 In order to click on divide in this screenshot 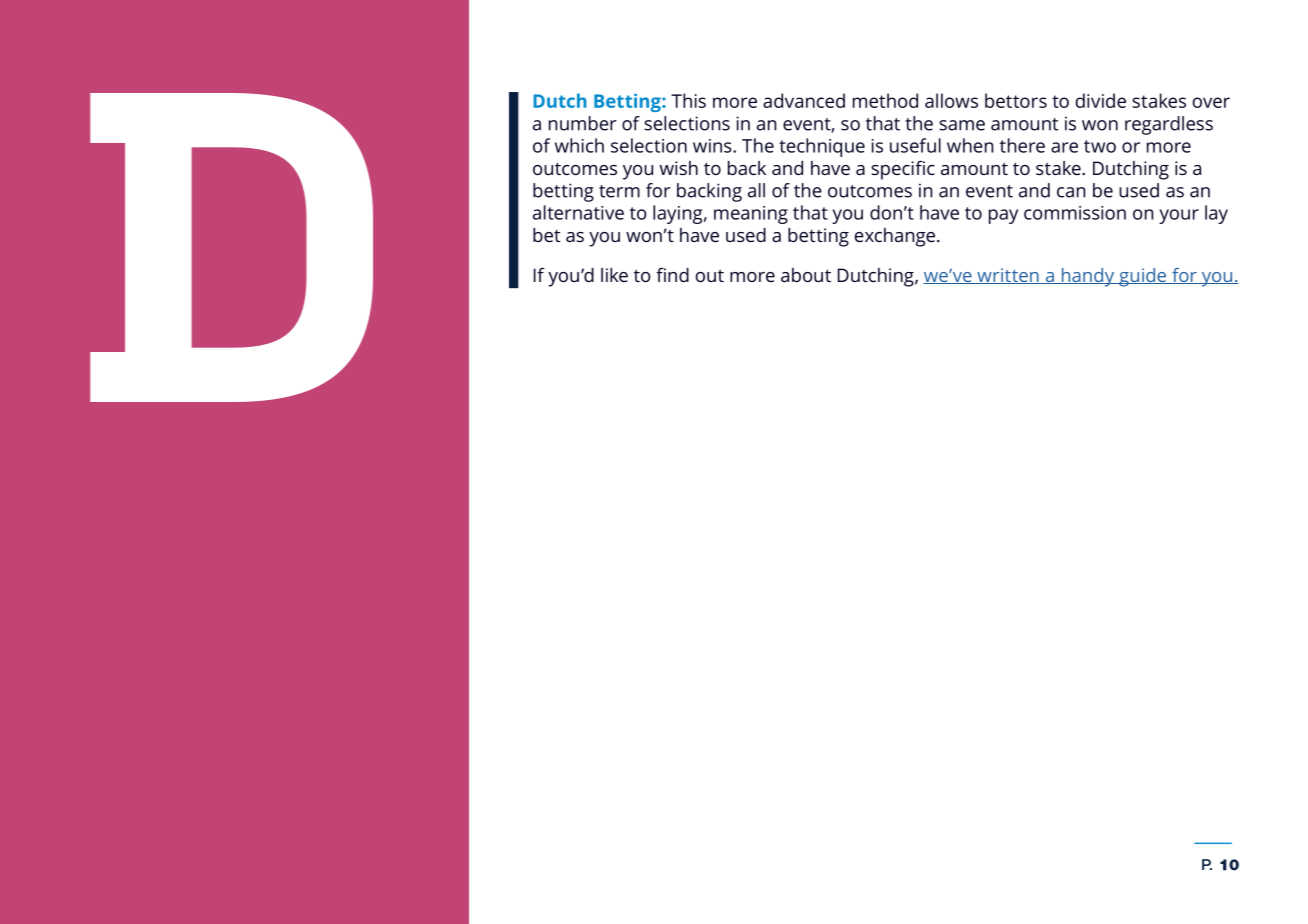, I will do `click(1101, 100)`.
